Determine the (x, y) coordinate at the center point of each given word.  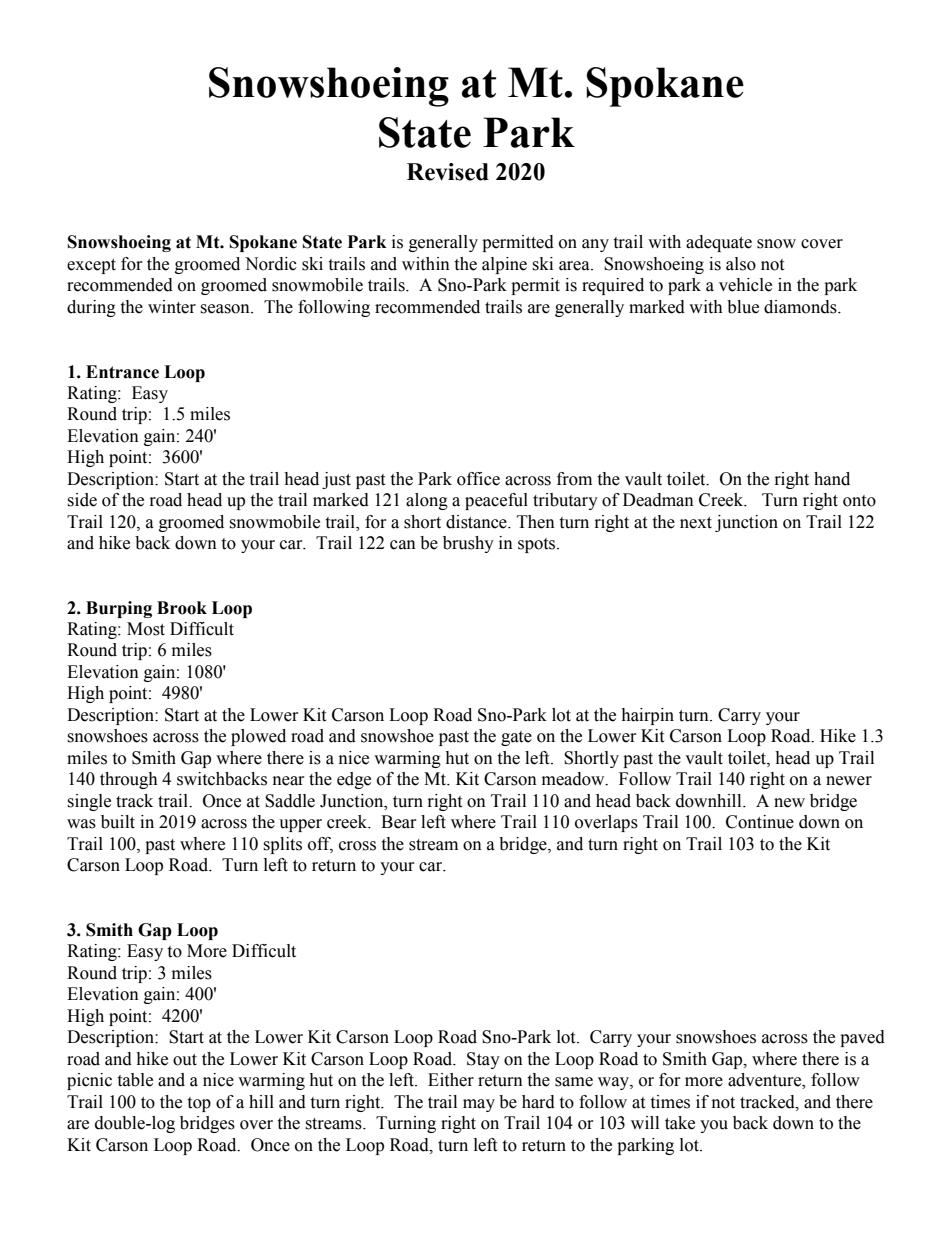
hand (832, 479)
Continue (760, 822)
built (118, 822)
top (199, 1104)
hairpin (647, 716)
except (91, 266)
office (478, 479)
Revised (448, 172)
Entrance (122, 372)
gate (516, 738)
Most (146, 629)
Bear (398, 822)
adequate (719, 243)
